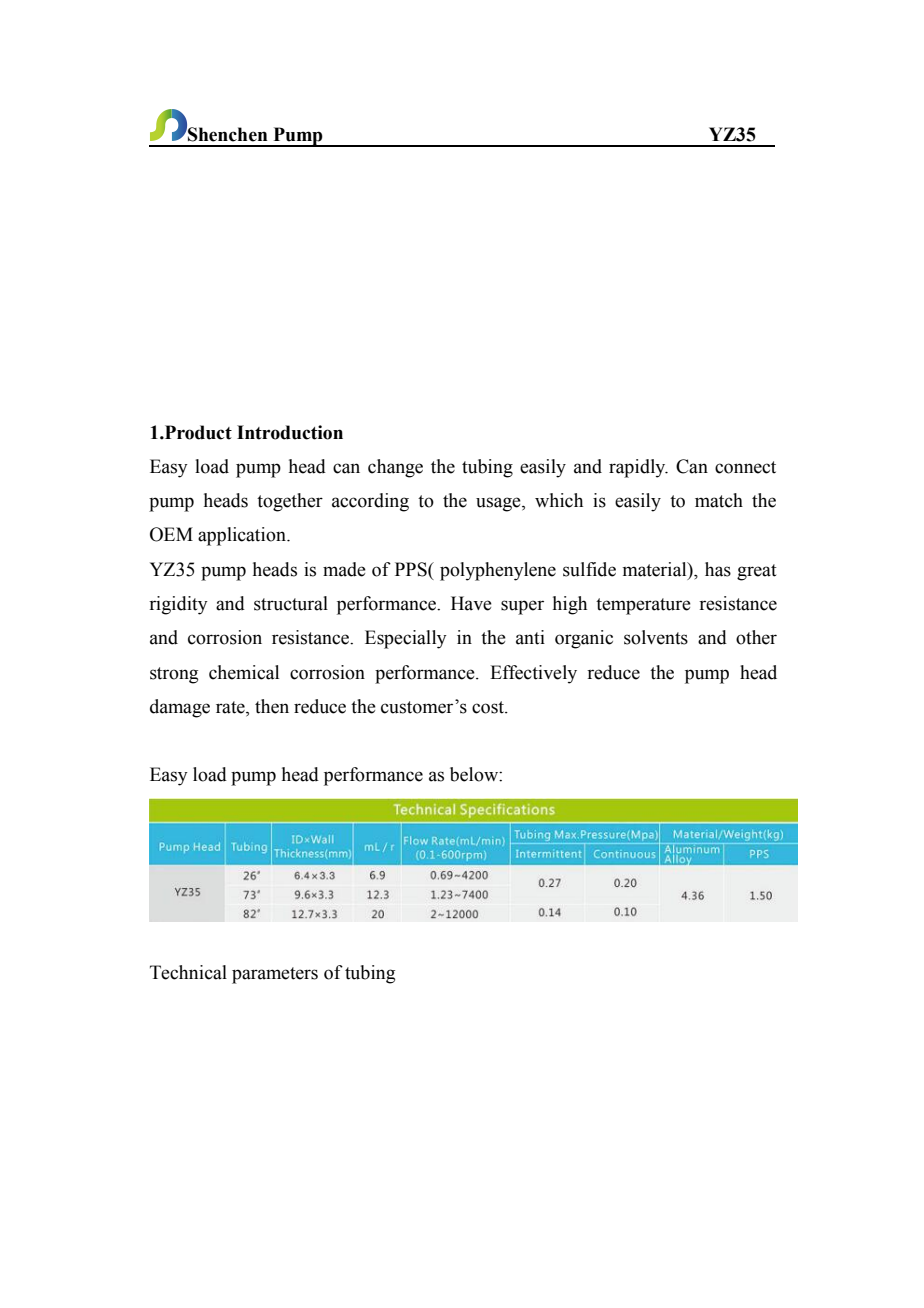  I want to click on other, so click(756, 637).
